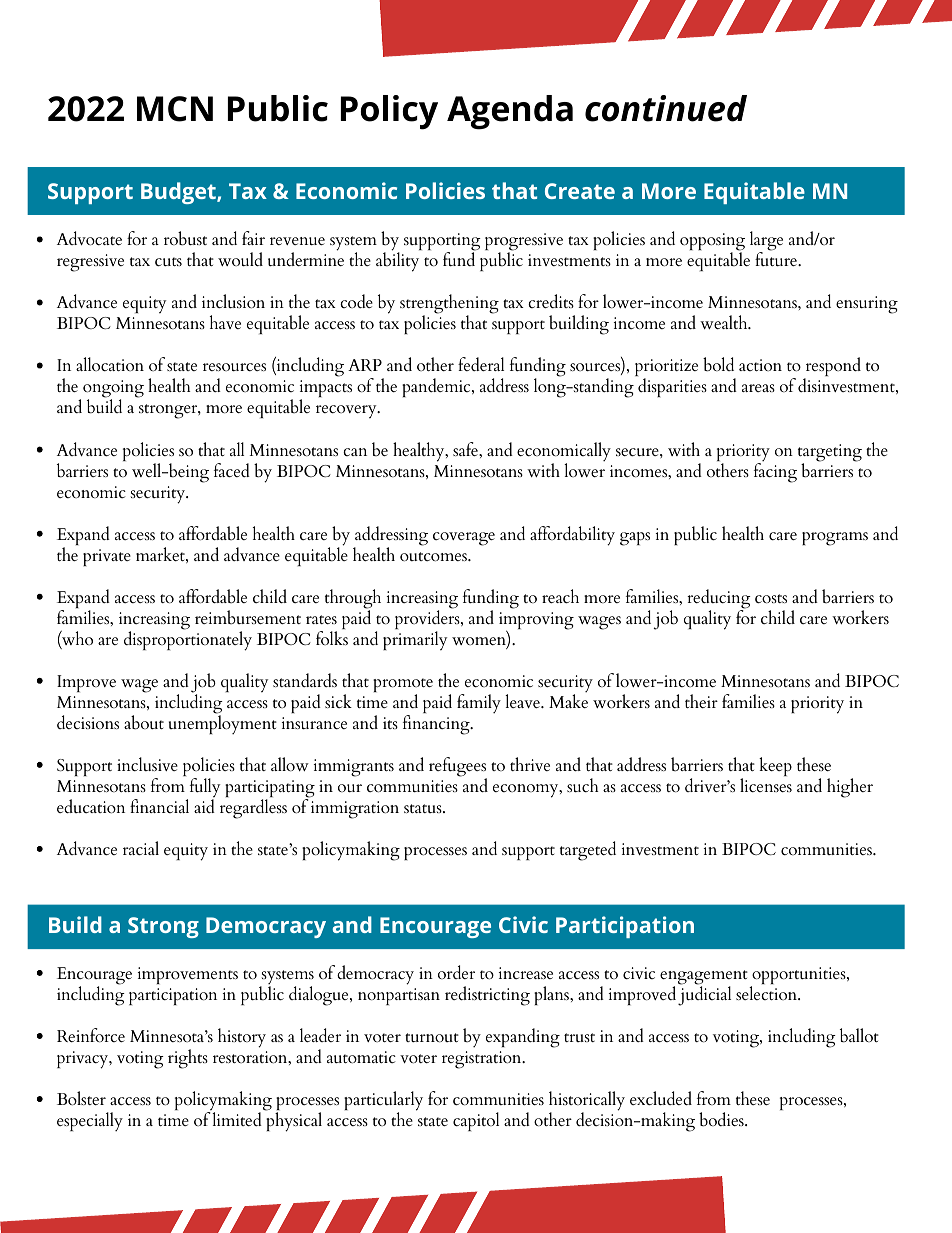 Image resolution: width=952 pixels, height=1233 pixels. Describe the element at coordinates (771, 599) in the screenshot. I see `costs` at that location.
